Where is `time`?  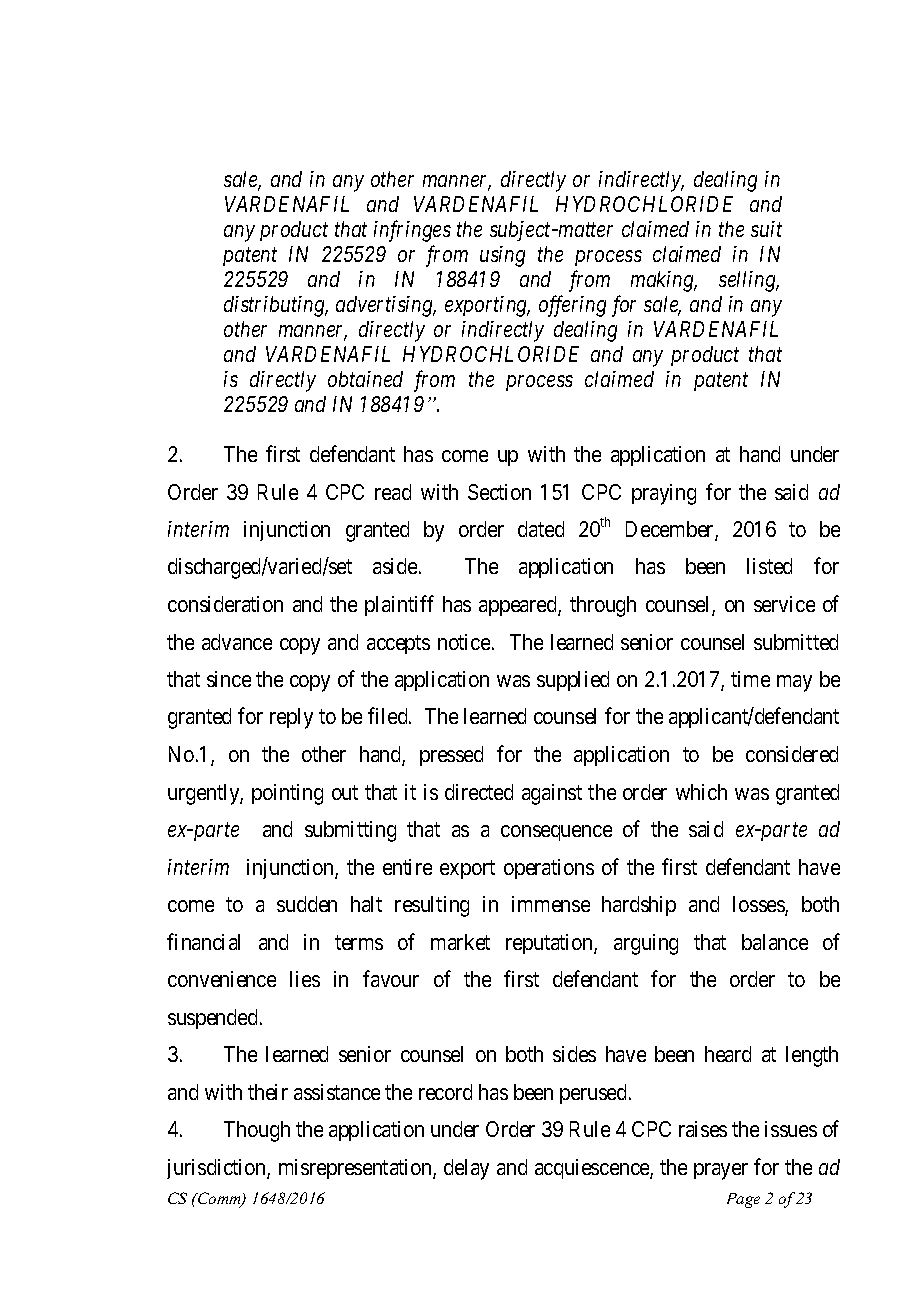
time is located at coordinates (750, 679).
